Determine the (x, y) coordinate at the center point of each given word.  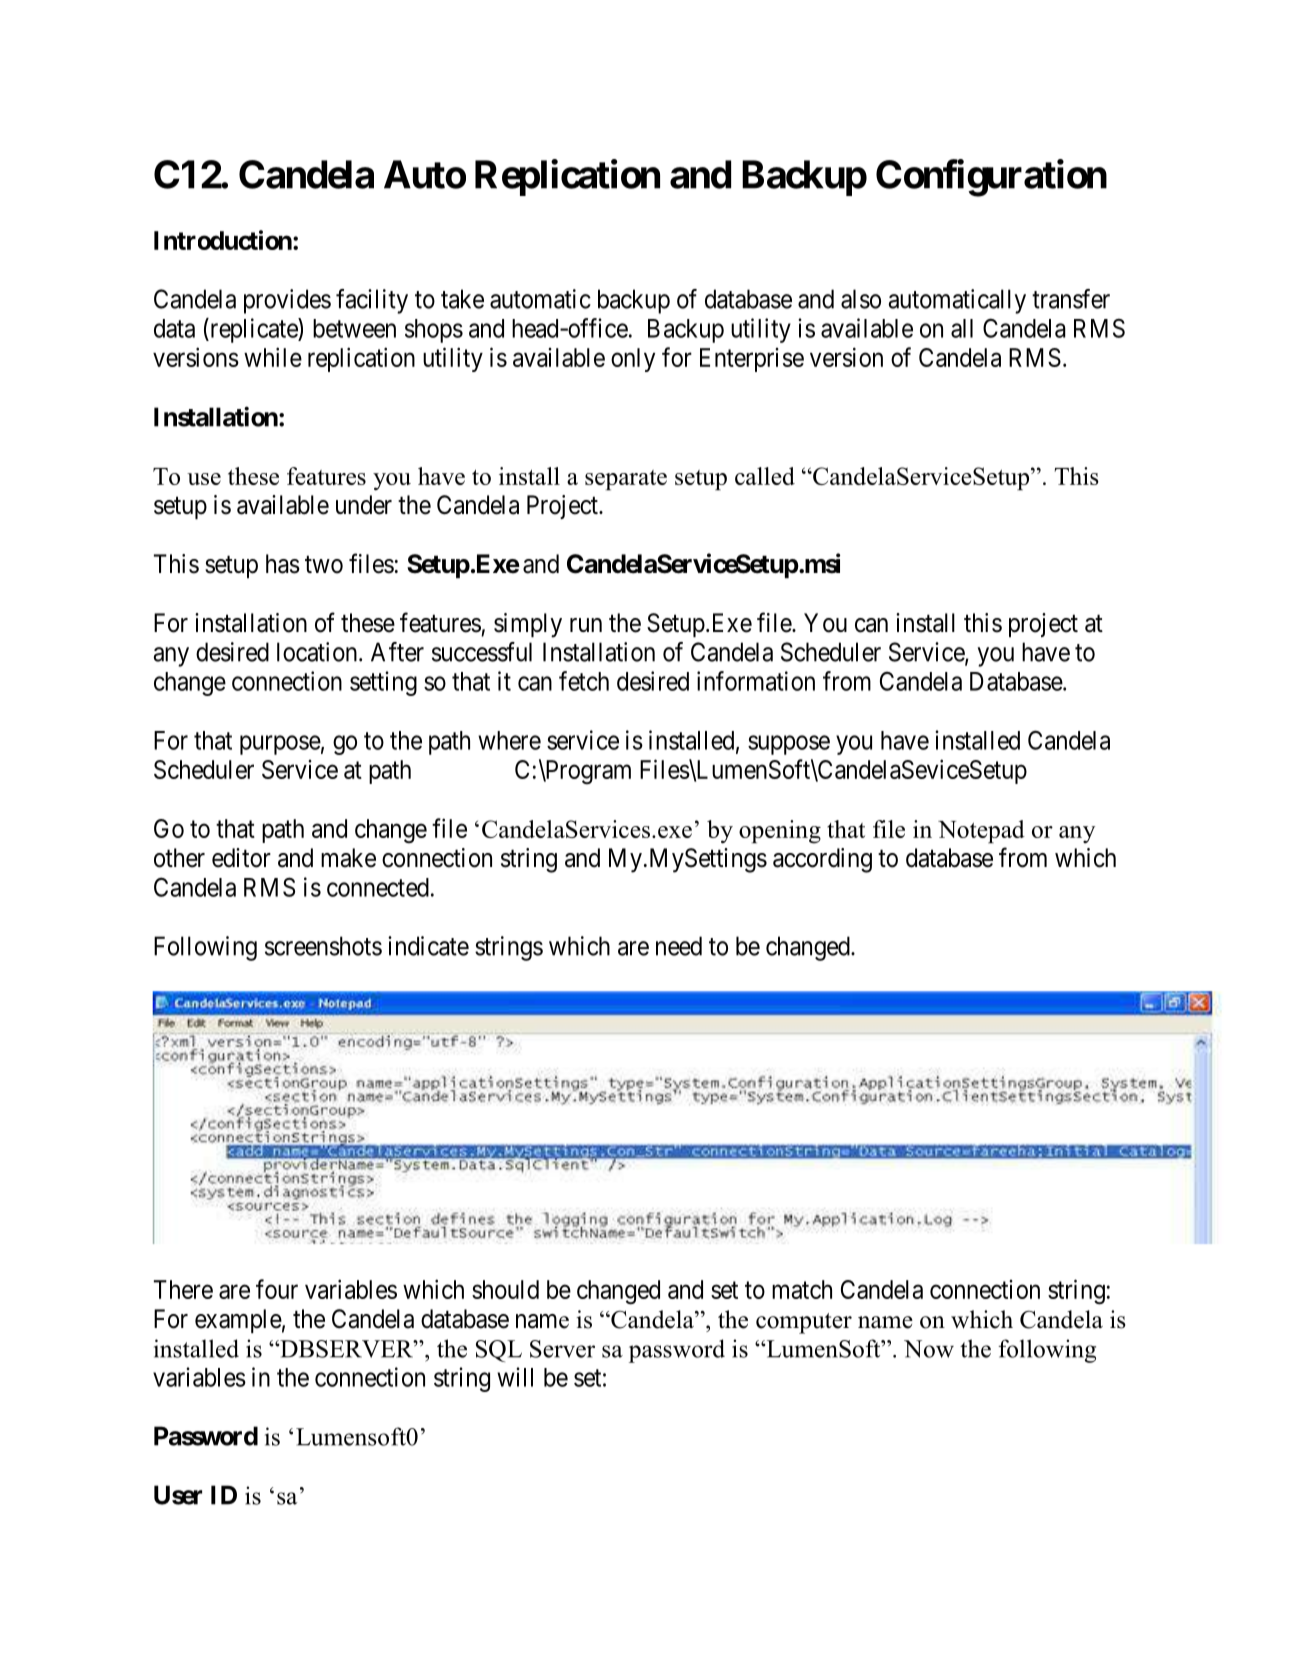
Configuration (991, 178)
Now (929, 1349)
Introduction (223, 240)
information (756, 681)
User (178, 1495)
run (586, 625)
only (633, 360)
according (822, 860)
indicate (428, 946)
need (679, 946)
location (318, 652)
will (515, 1377)
